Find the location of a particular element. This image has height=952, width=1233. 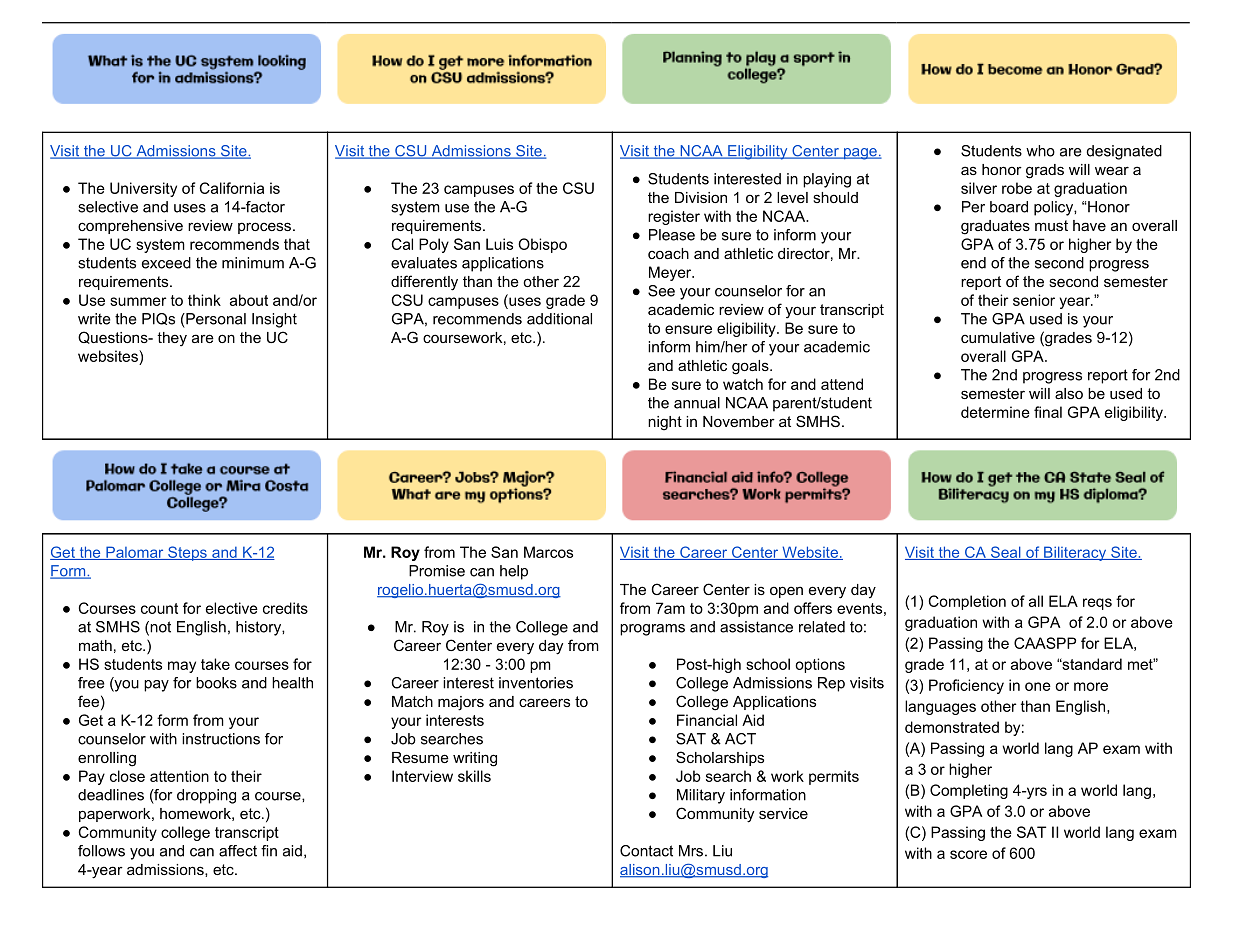

Seal is located at coordinates (1006, 553).
